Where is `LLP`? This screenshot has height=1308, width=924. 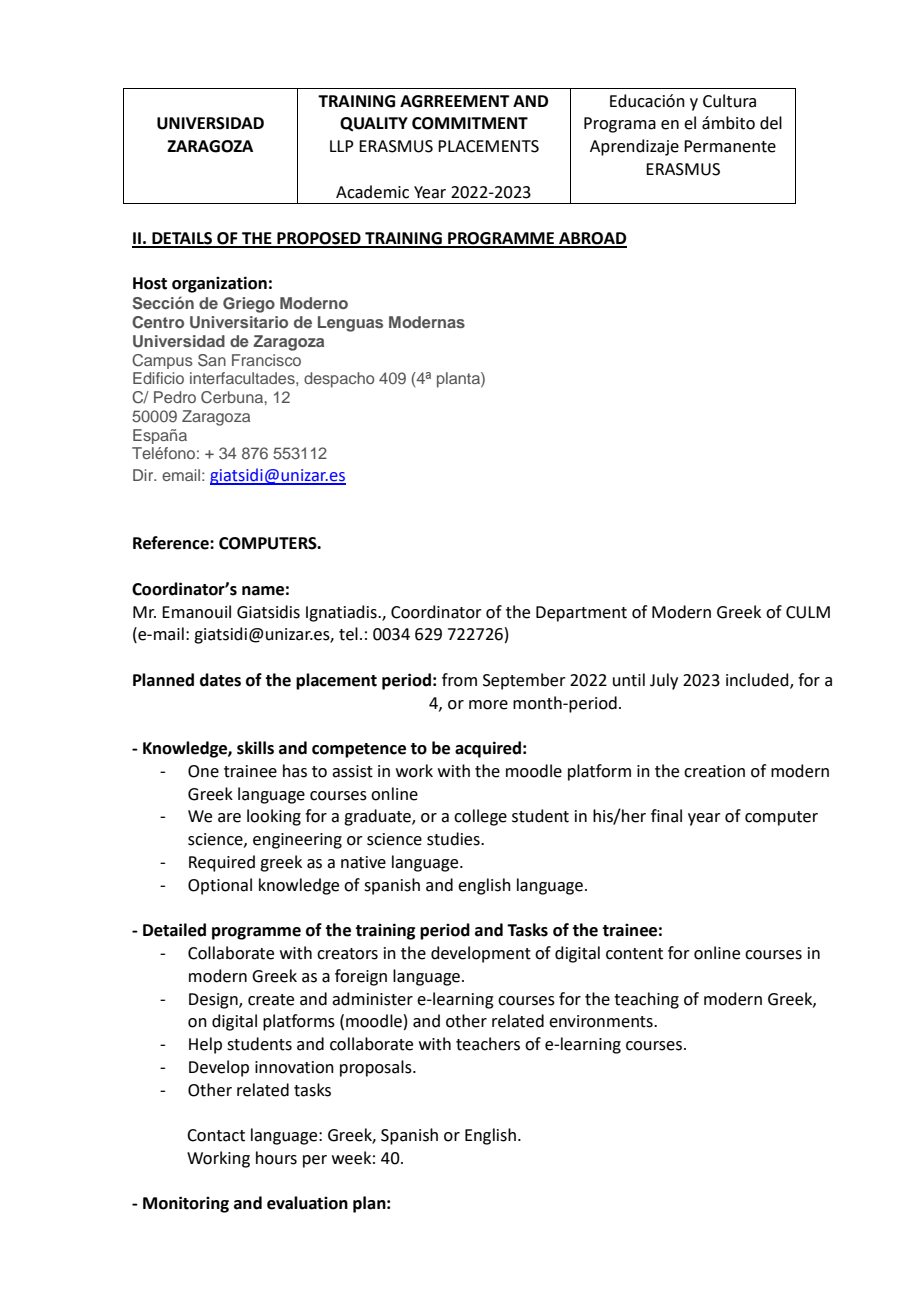 LLP is located at coordinates (342, 146).
